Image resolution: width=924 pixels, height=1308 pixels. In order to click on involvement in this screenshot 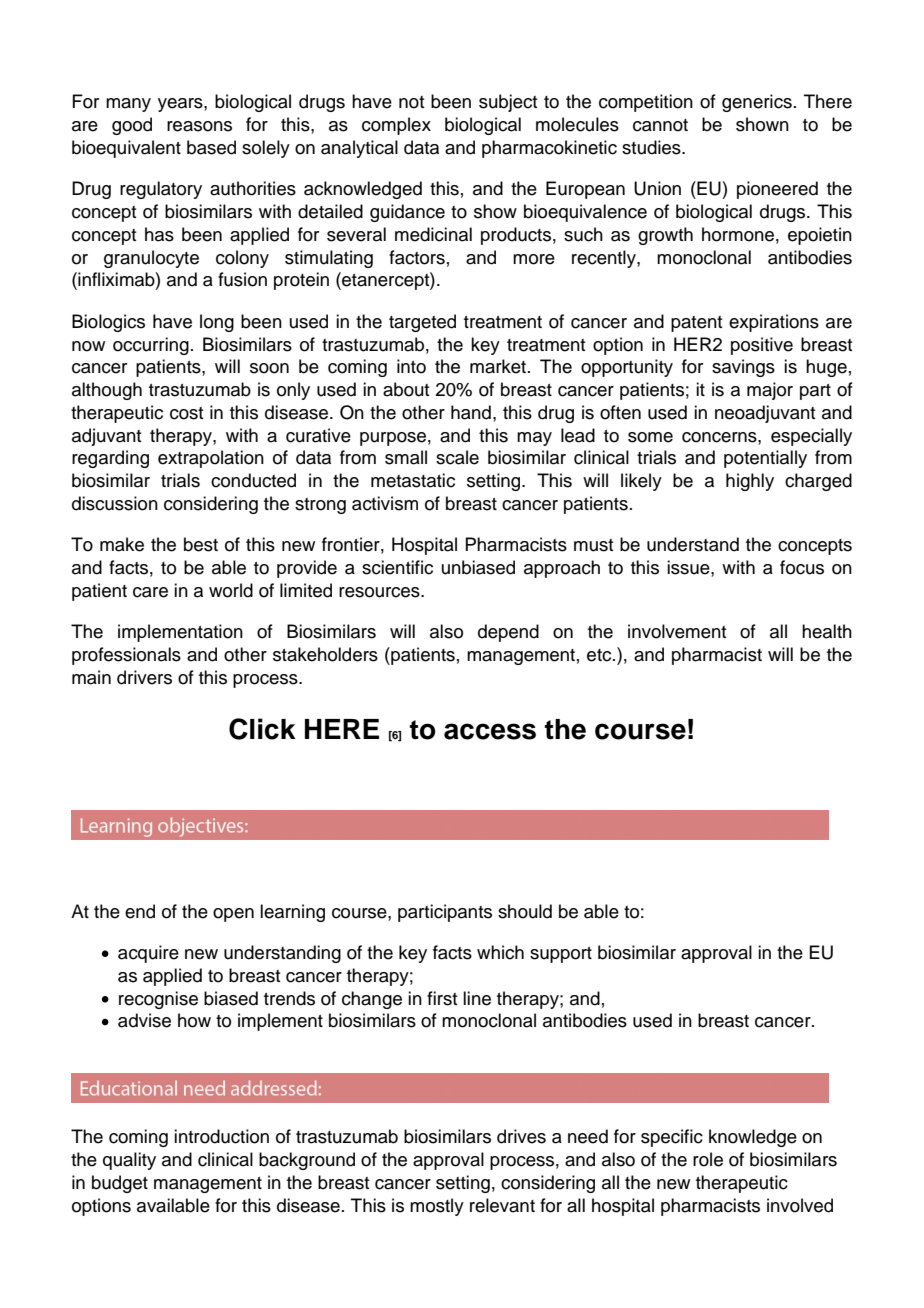, I will do `click(677, 631)`.
